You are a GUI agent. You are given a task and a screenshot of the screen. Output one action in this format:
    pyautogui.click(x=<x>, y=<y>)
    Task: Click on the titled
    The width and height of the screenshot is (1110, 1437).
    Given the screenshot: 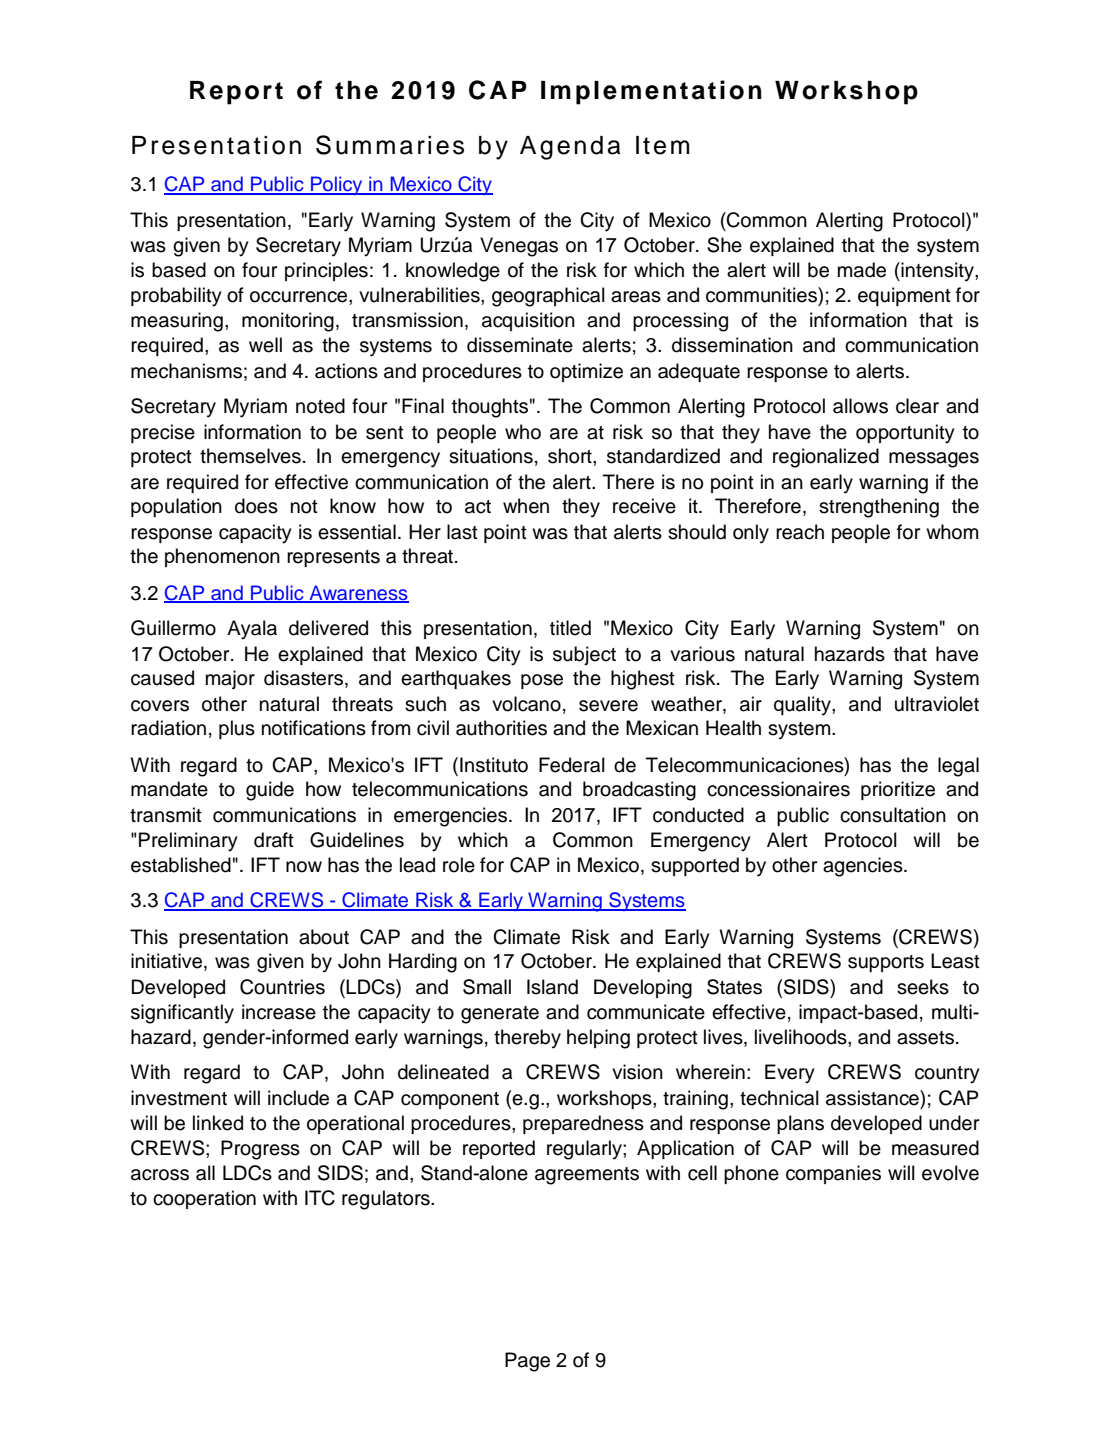 What is the action you would take?
    pyautogui.click(x=570, y=628)
